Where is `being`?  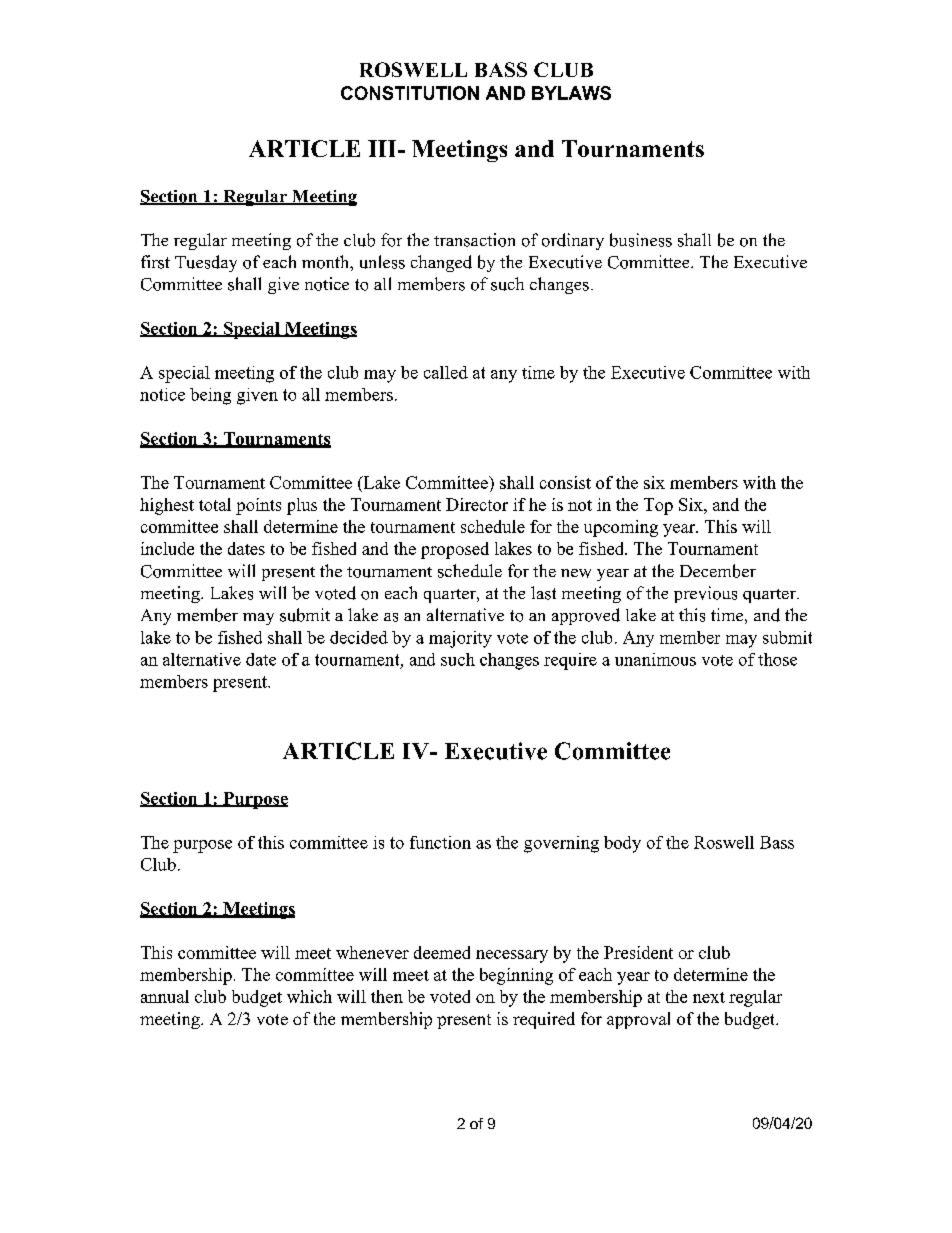
being is located at coordinates (210, 396).
